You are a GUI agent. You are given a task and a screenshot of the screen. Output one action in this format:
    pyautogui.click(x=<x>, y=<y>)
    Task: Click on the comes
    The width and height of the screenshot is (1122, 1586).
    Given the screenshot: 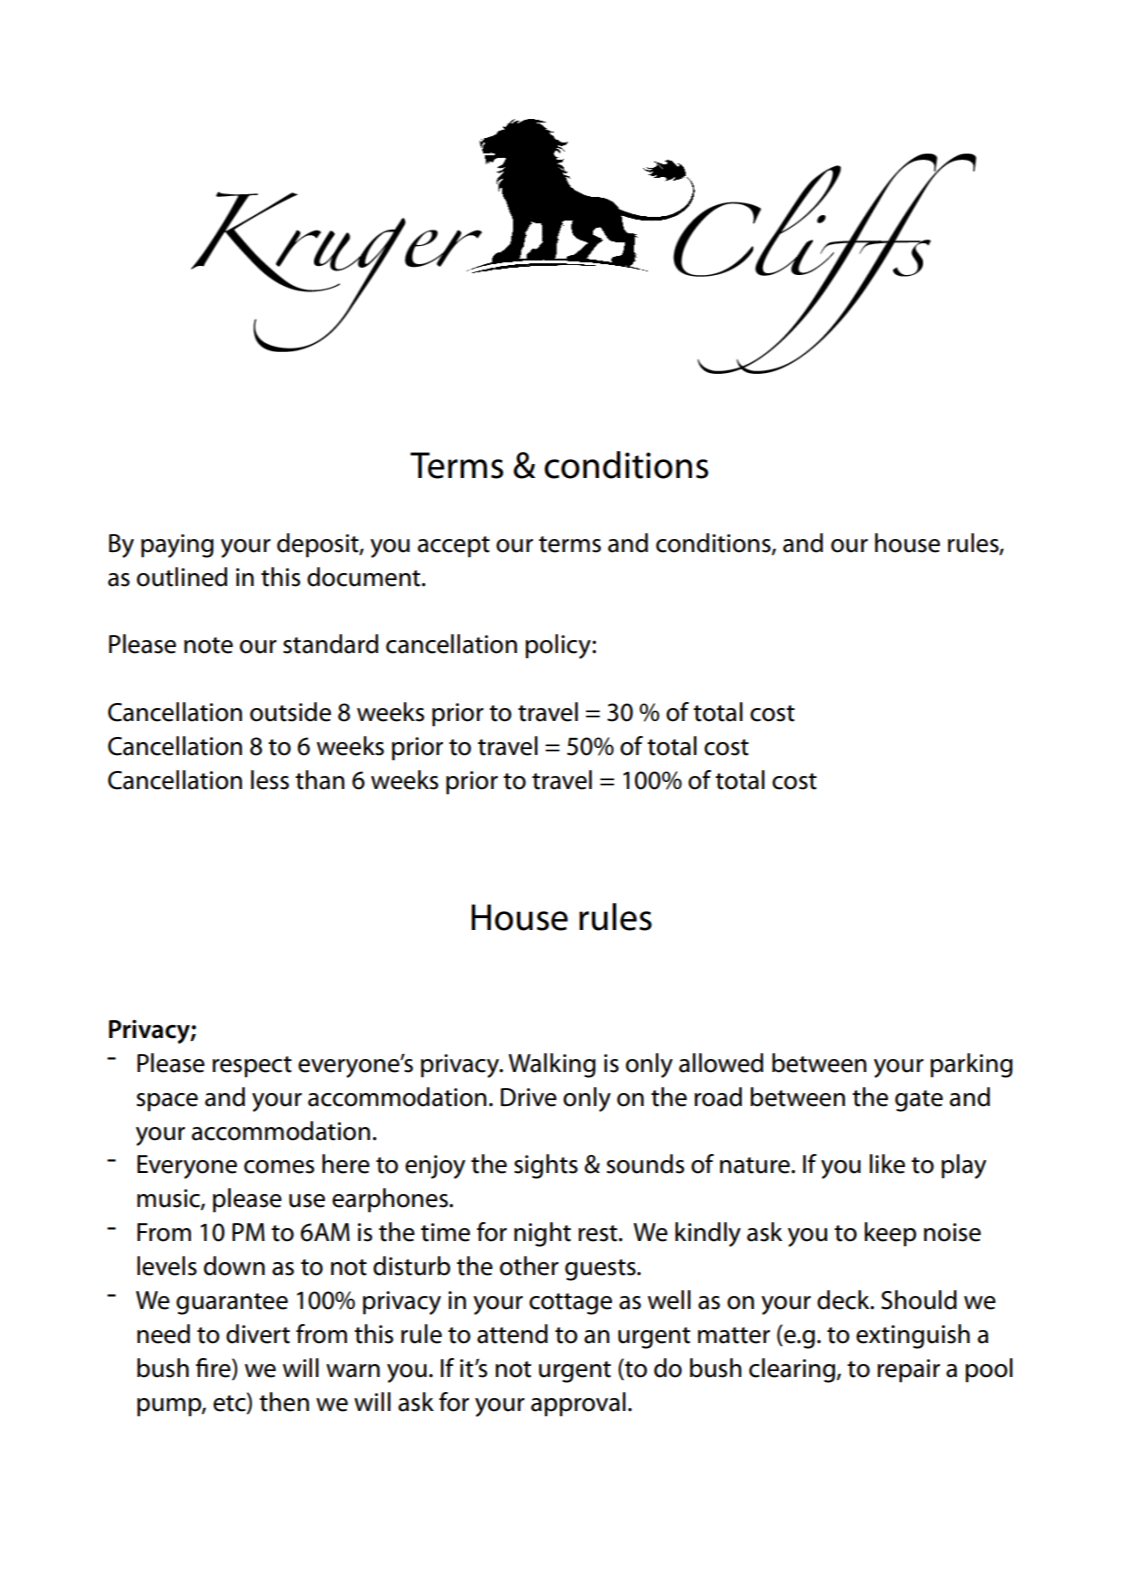 What is the action you would take?
    pyautogui.click(x=279, y=1167)
